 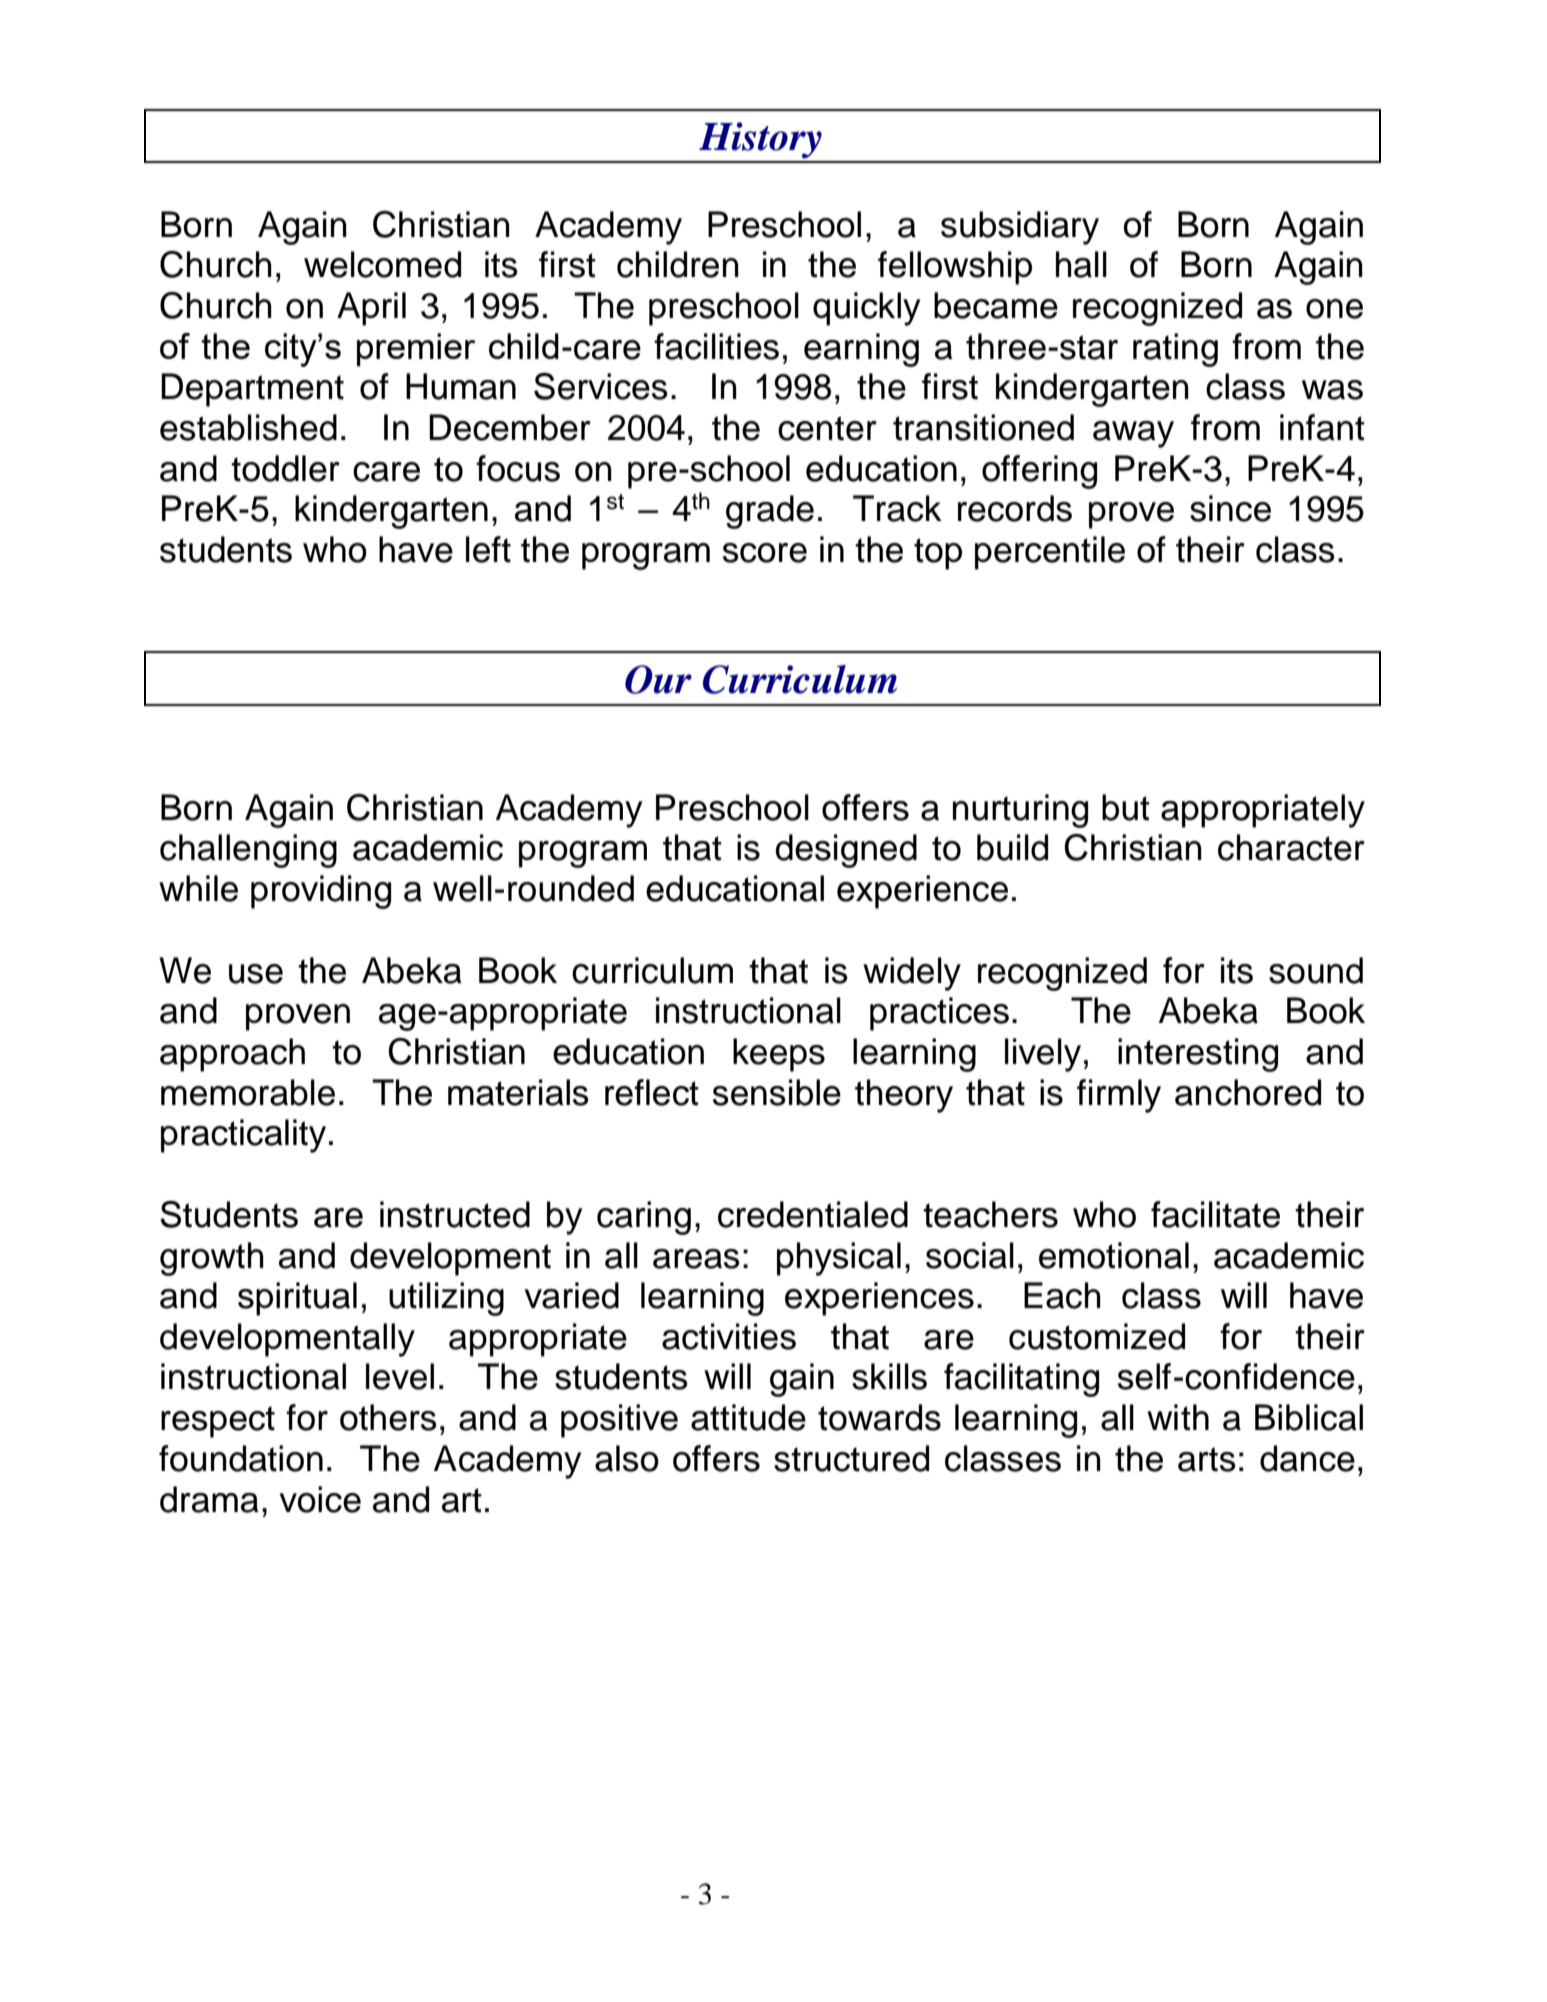 What do you see at coordinates (1175, 350) in the image?
I see `rating` at bounding box center [1175, 350].
